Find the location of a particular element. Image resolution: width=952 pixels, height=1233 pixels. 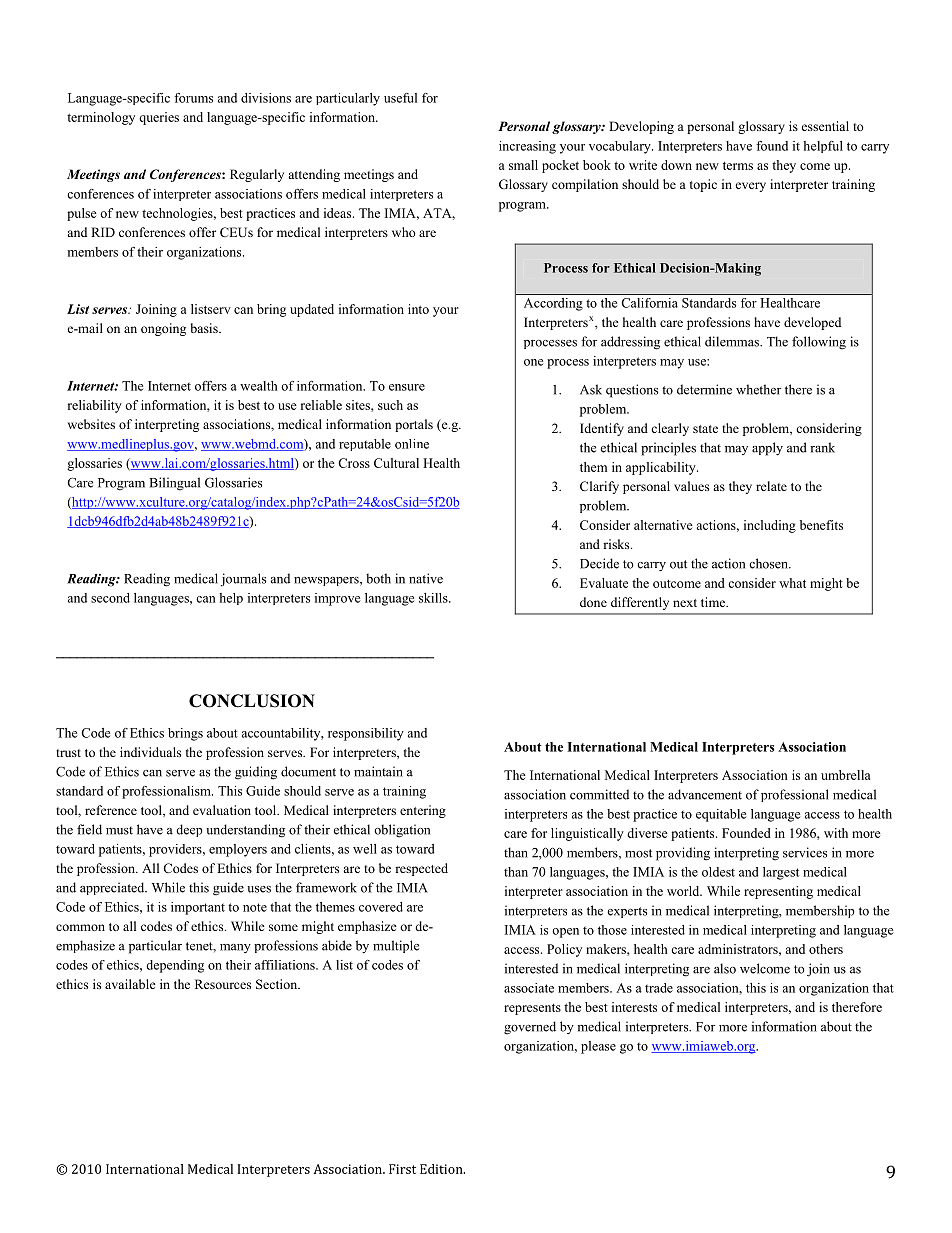

equitable is located at coordinates (721, 815).
